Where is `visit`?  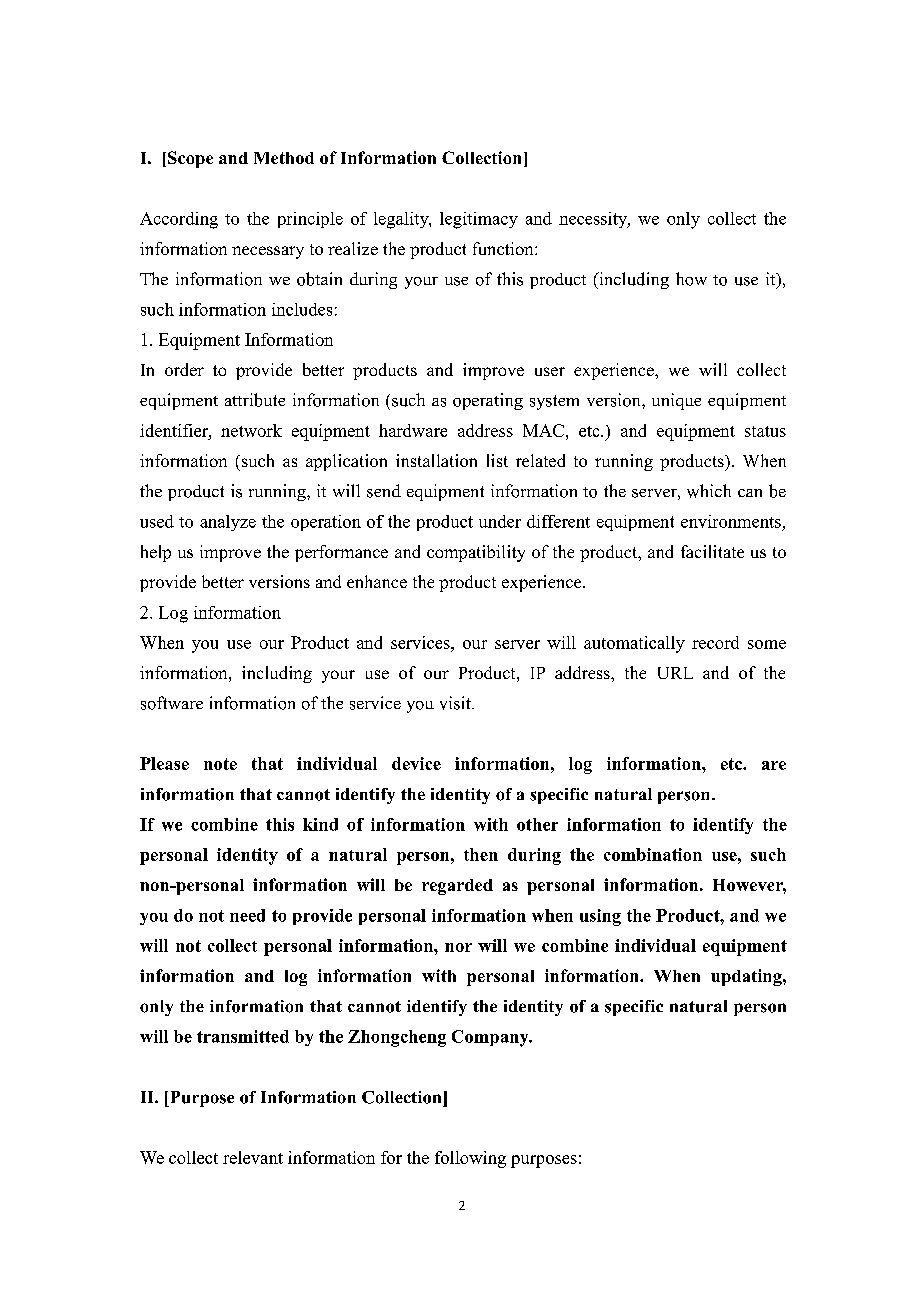 visit is located at coordinates (456, 703).
